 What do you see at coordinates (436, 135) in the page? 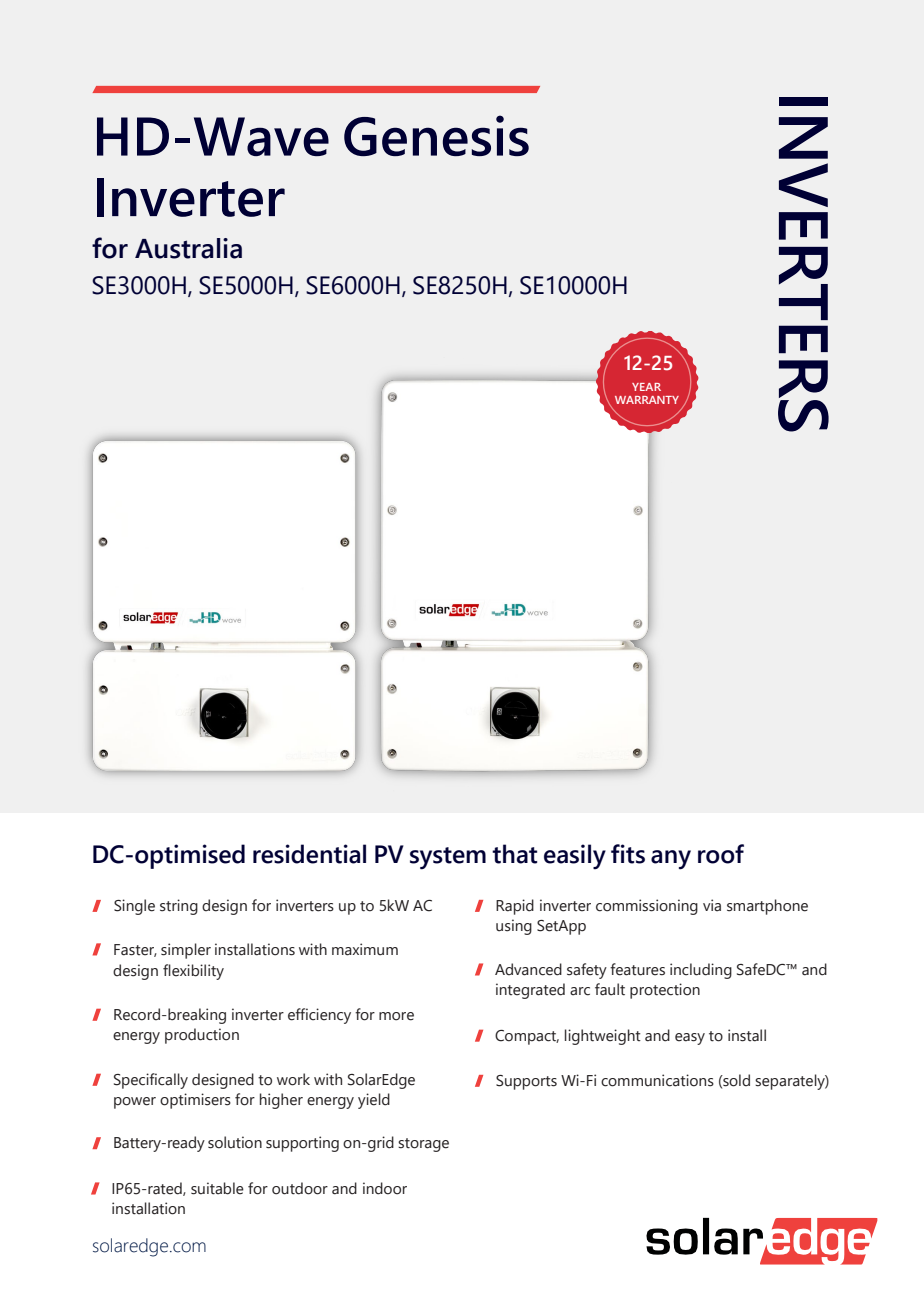
I see `Genesis` at bounding box center [436, 135].
